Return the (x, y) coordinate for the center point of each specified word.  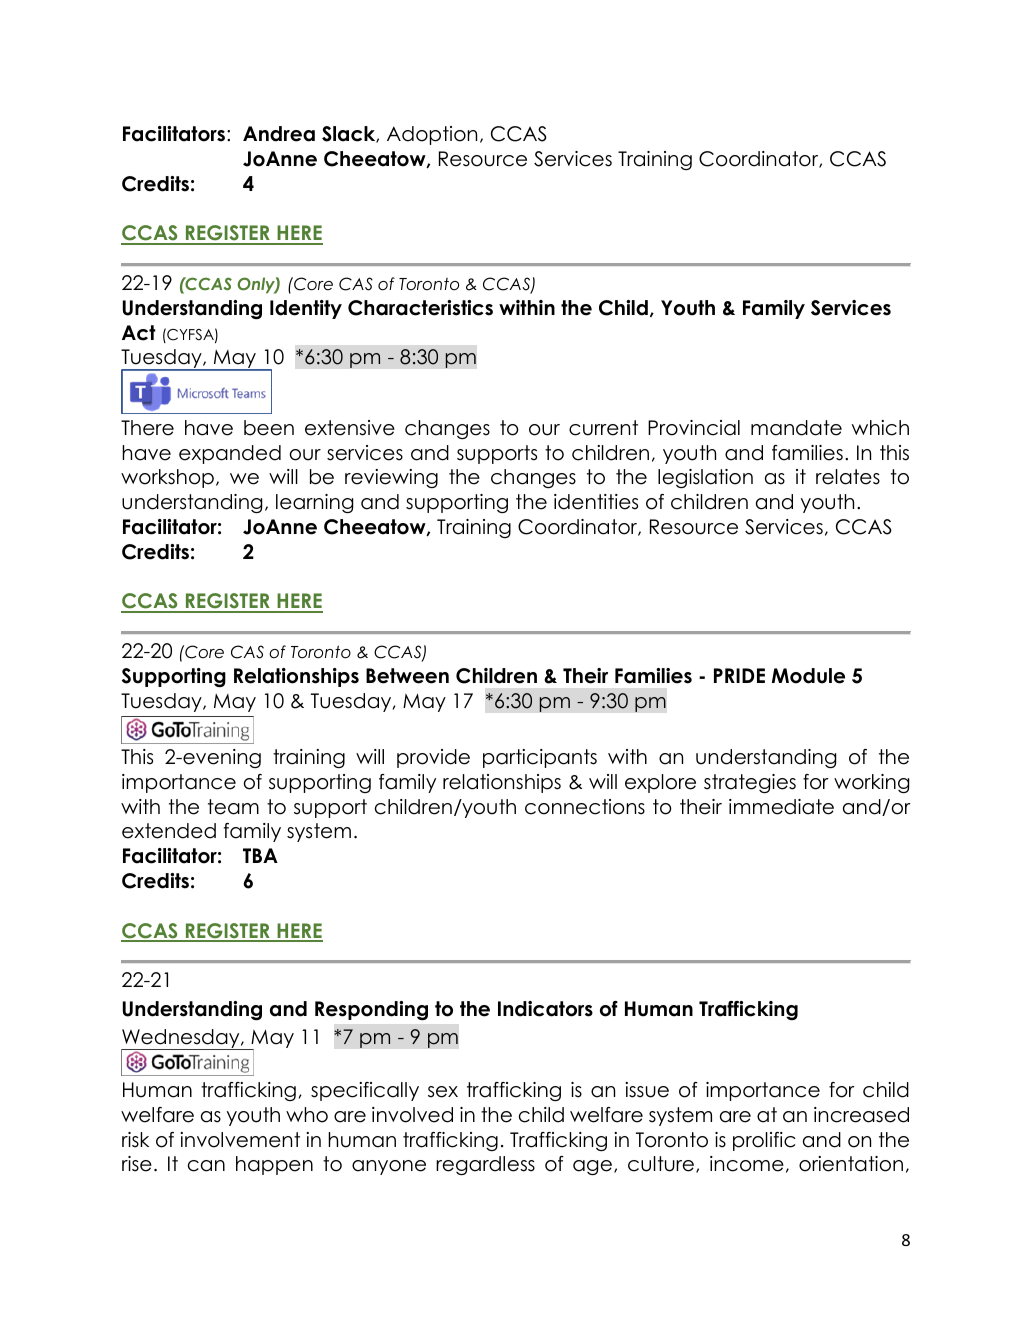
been (269, 428)
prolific (764, 1141)
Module (808, 676)
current (603, 428)
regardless (485, 1165)
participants (540, 758)
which (880, 428)
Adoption (432, 135)
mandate (796, 428)
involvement (240, 1140)
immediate (781, 807)
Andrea (279, 134)
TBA (260, 855)
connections (585, 807)
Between (407, 676)
